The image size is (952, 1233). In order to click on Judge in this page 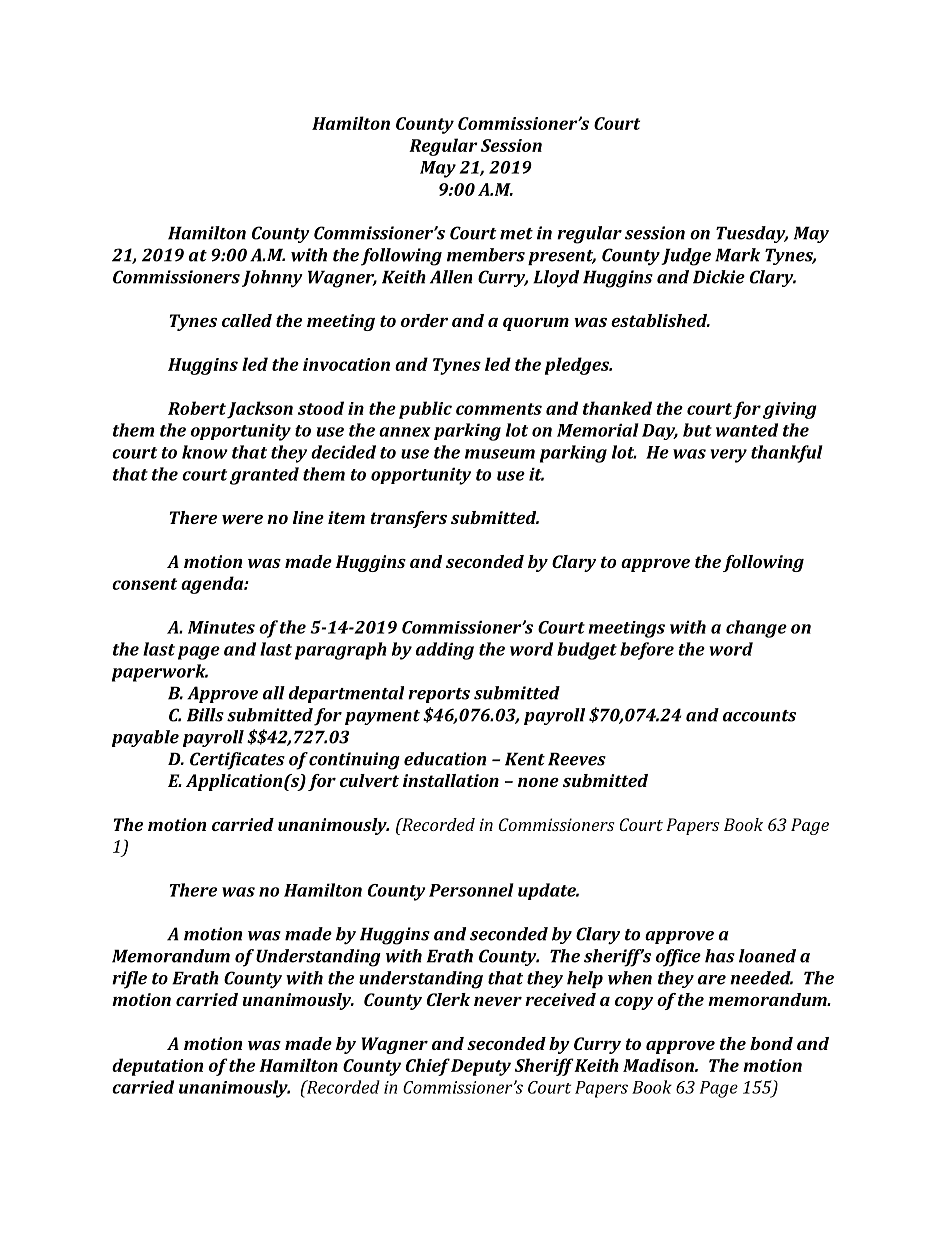, I will do `click(686, 257)`.
